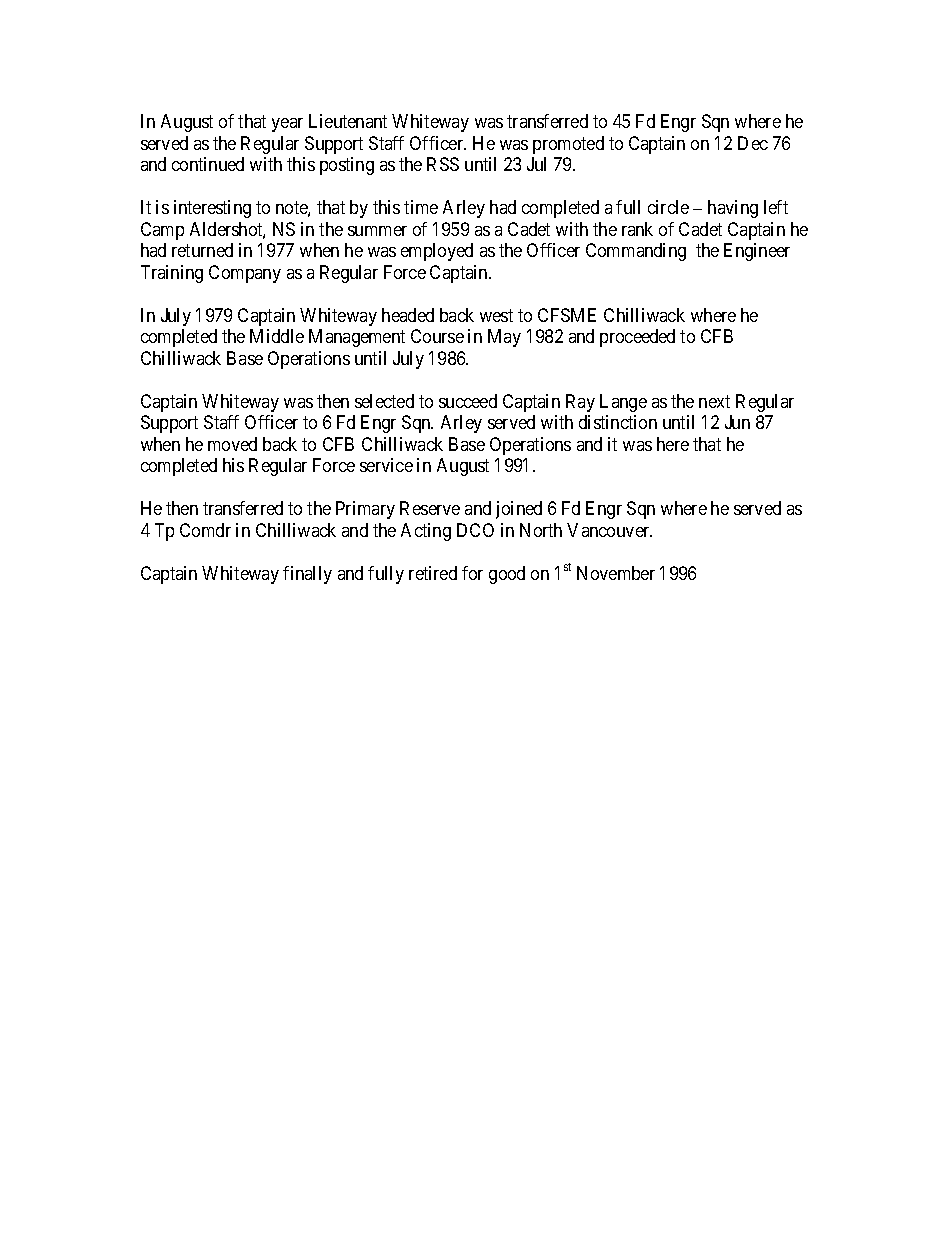 The width and height of the page is (952, 1233). I want to click on Engineer, so click(757, 252).
